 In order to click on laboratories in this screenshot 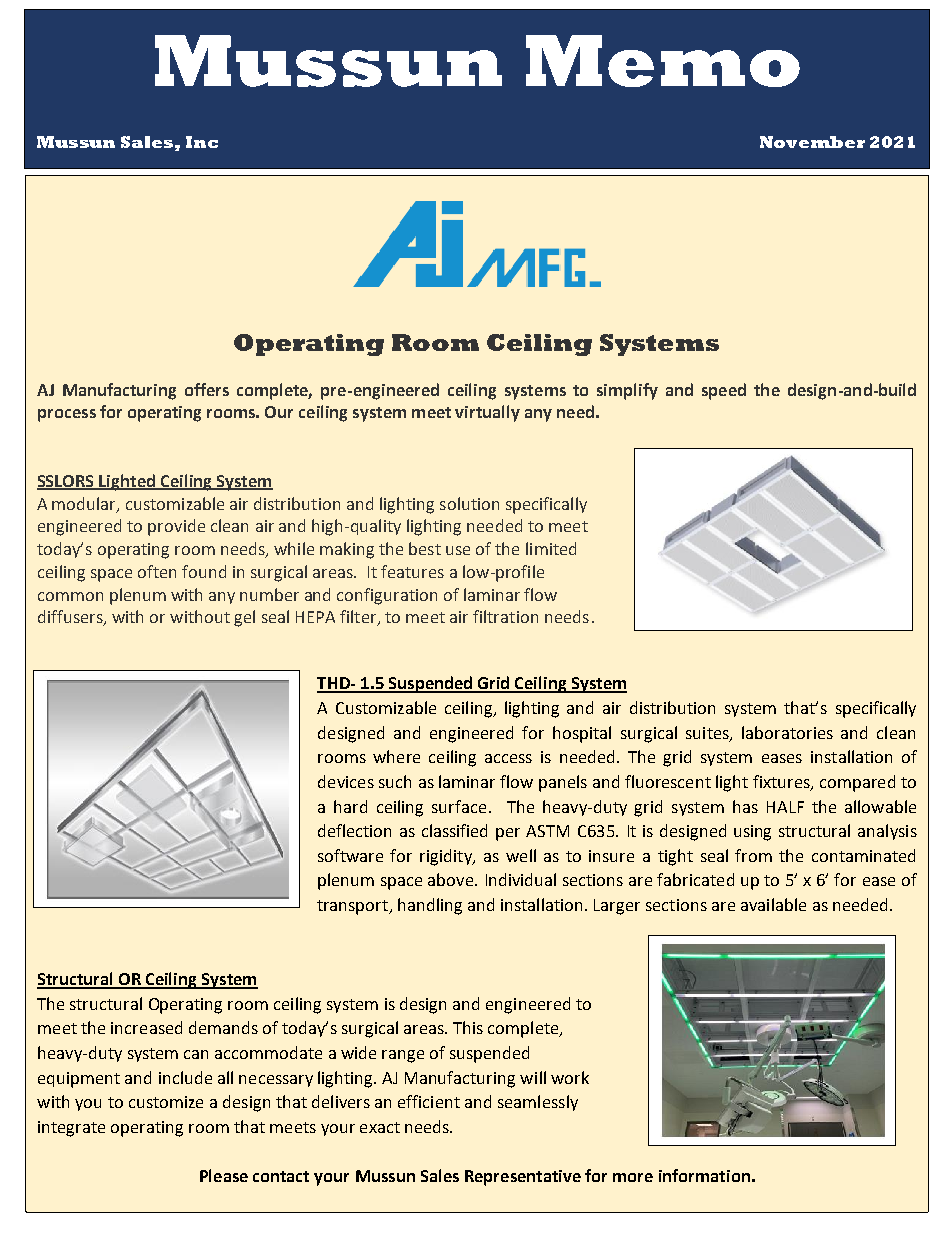, I will do `click(787, 732)`.
